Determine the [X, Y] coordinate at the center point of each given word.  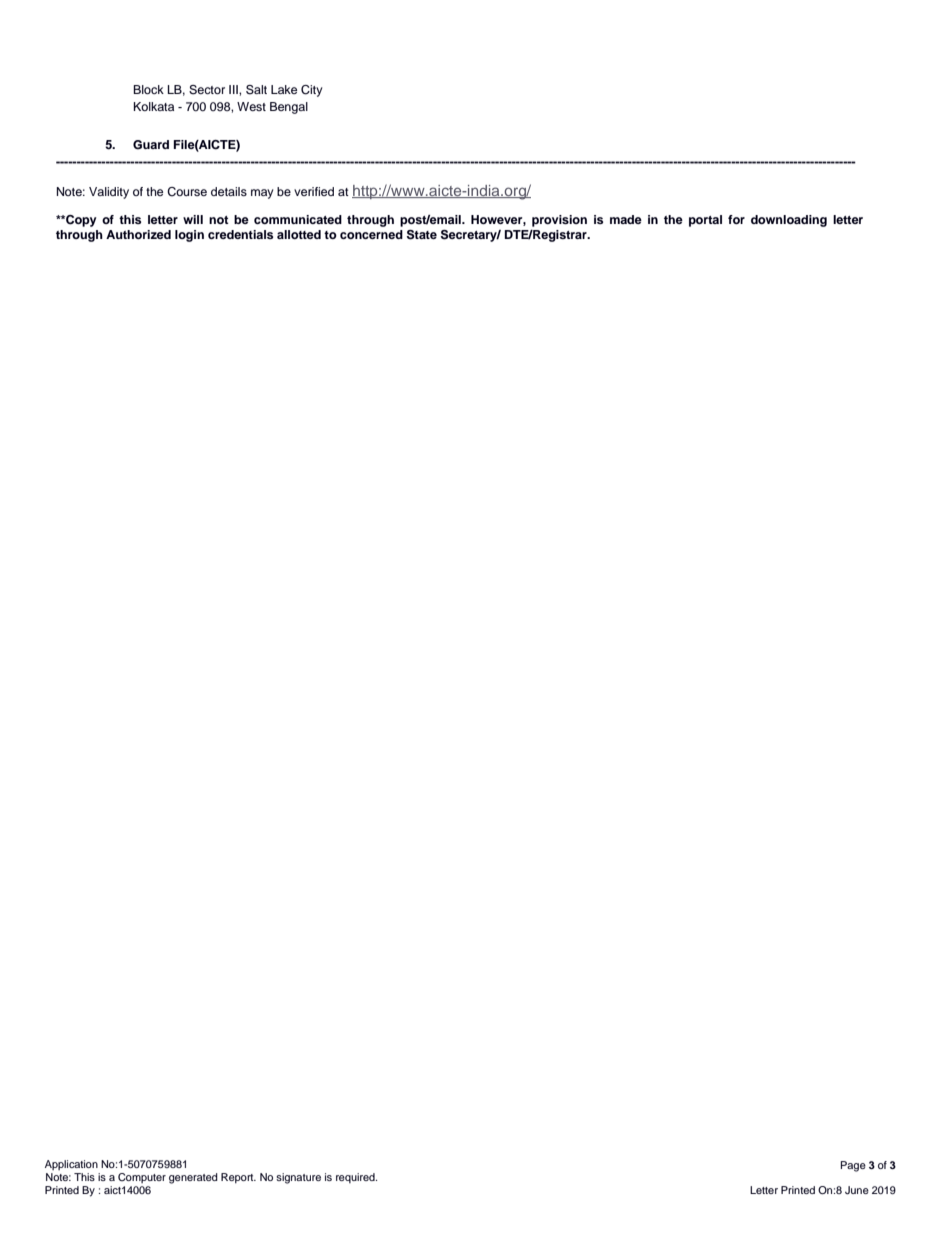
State [422, 235]
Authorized [138, 234]
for [736, 219]
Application [71, 1165]
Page [853, 1166]
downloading [789, 221]
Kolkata [154, 106]
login [189, 236]
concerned [371, 234]
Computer [142, 1178]
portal [705, 221]
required [356, 1178]
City [312, 91]
